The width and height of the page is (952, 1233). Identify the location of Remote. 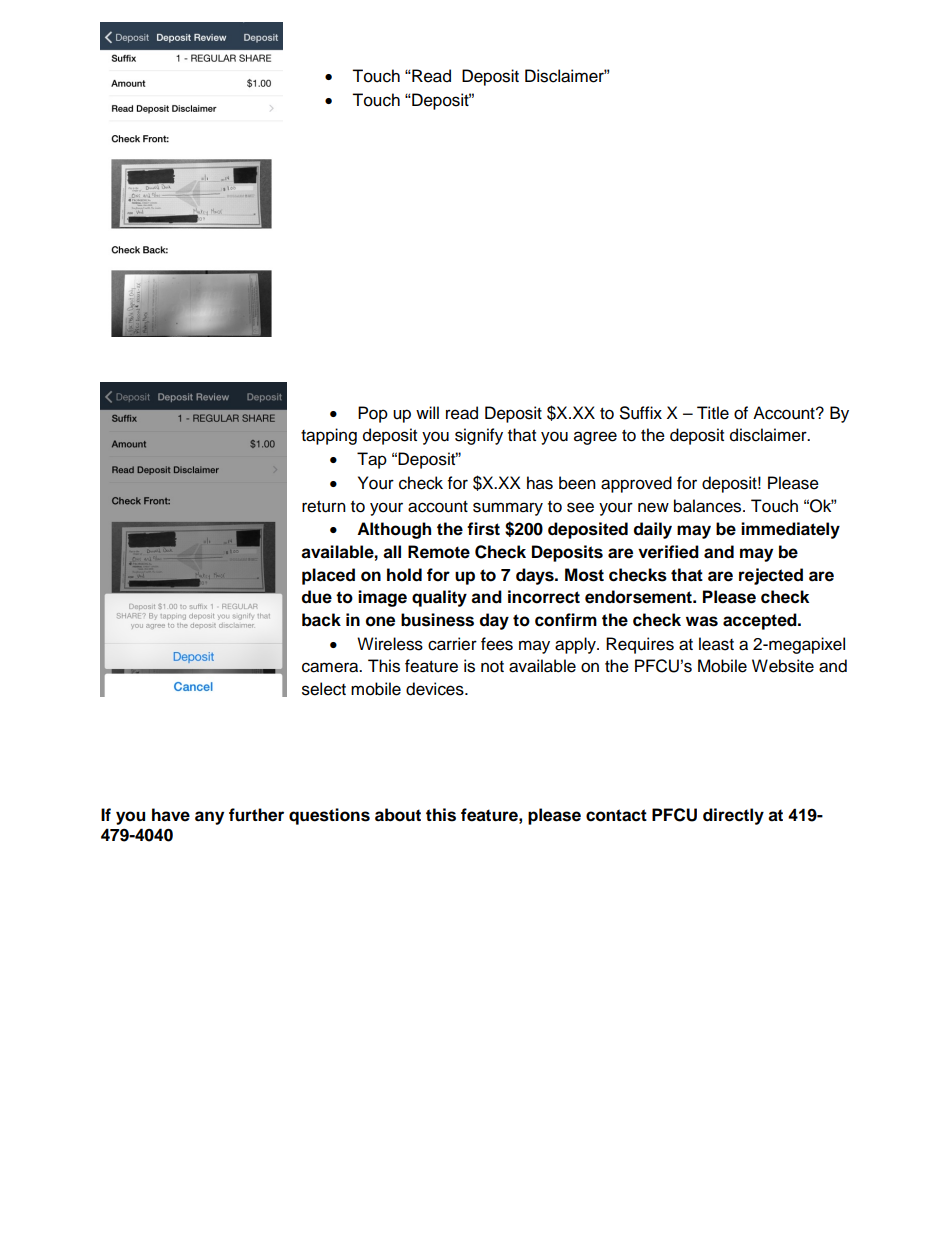
(439, 552).
